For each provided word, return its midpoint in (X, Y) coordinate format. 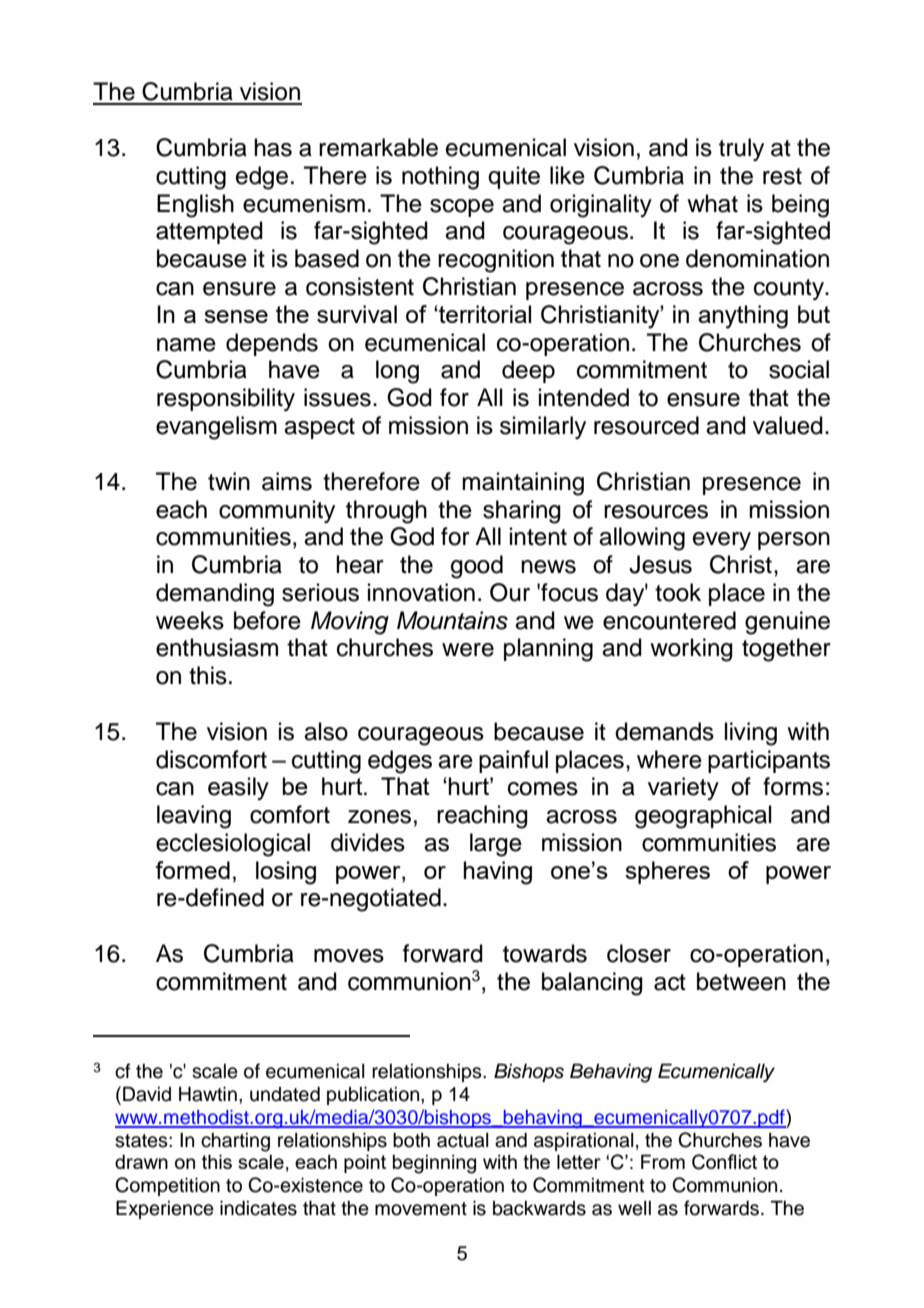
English (195, 206)
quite (514, 177)
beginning (434, 1164)
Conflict (724, 1162)
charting (235, 1142)
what (712, 203)
